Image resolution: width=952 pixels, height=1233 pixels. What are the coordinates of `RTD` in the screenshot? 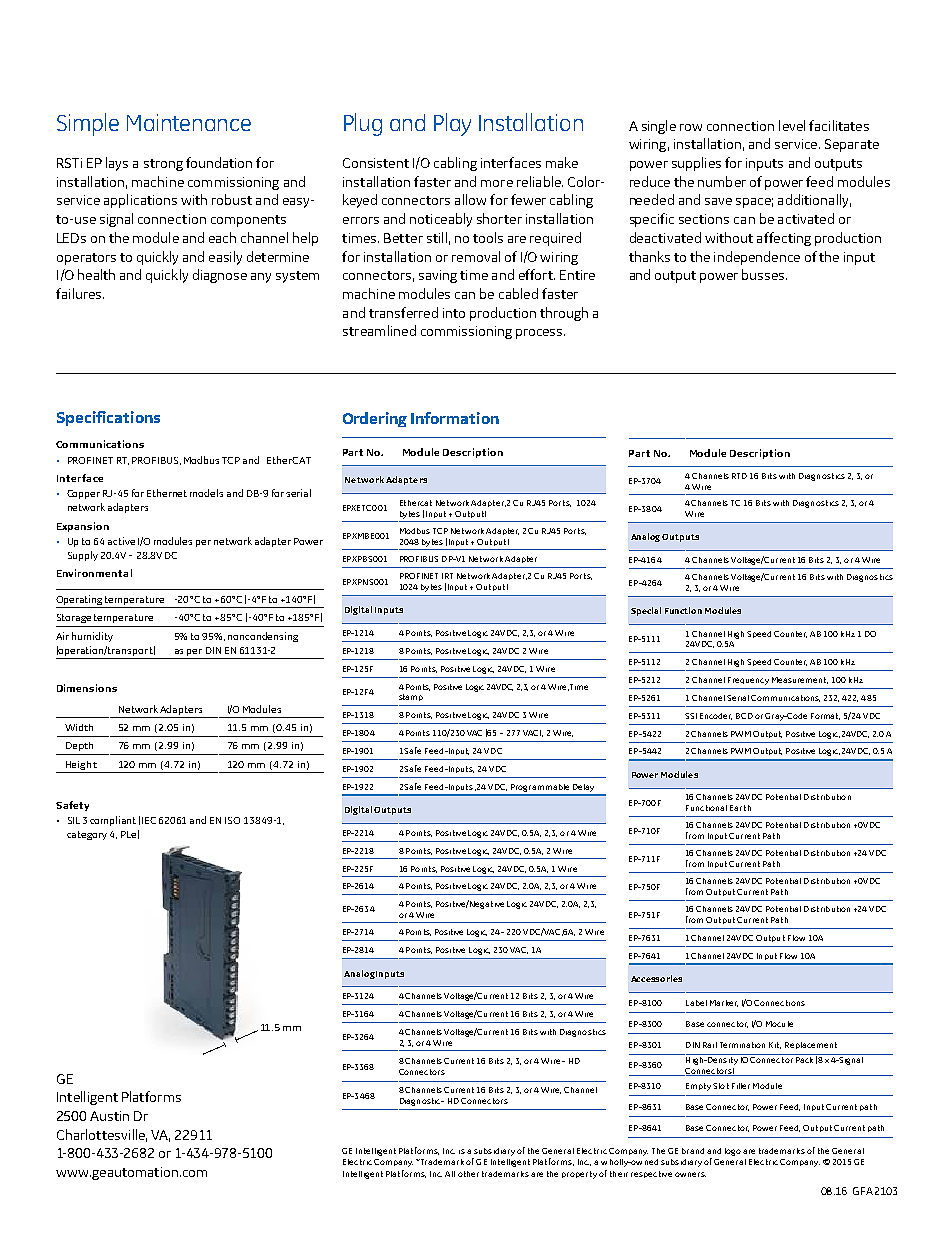 It's located at (739, 476).
